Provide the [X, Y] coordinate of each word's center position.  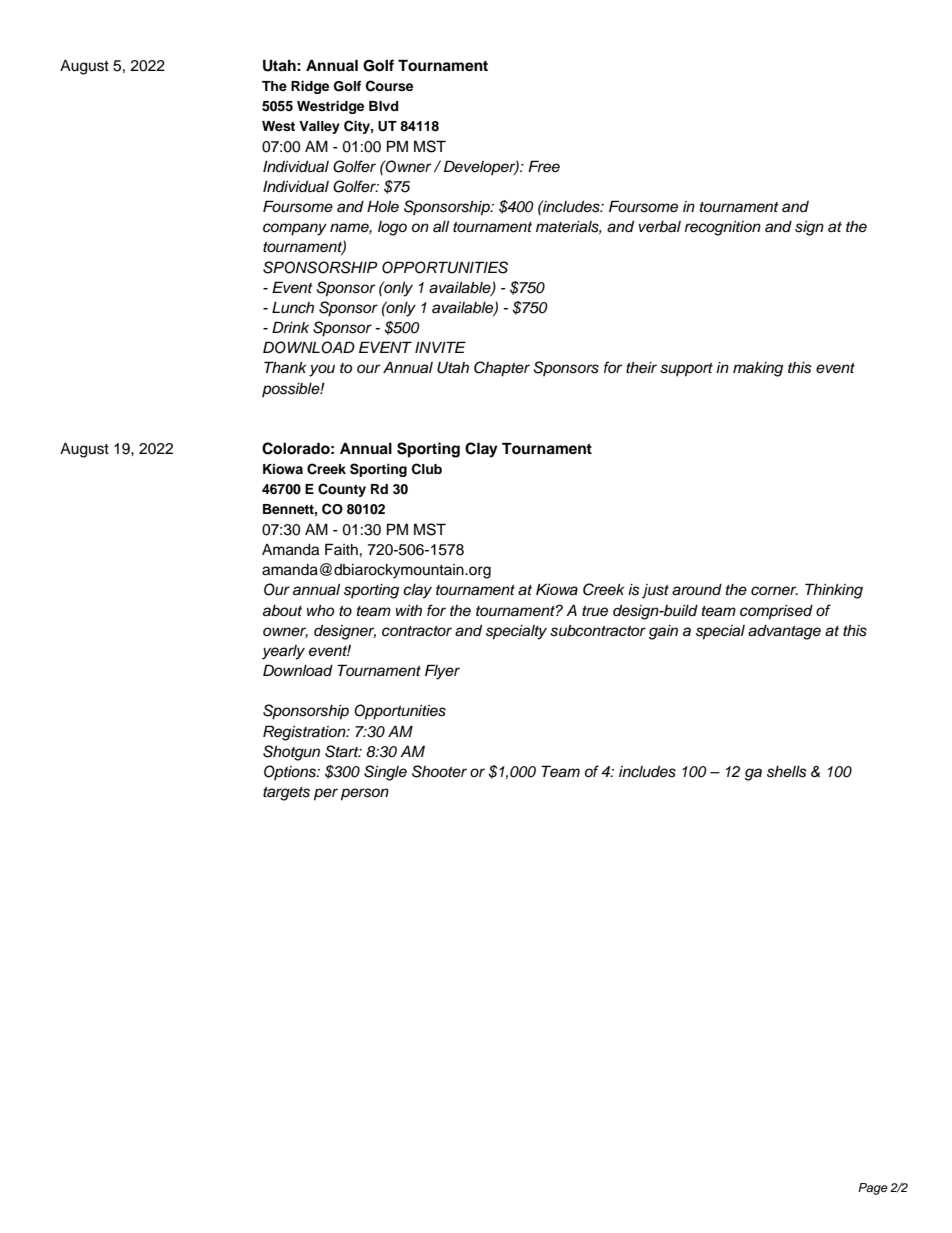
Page [873, 1189]
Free [544, 166]
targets [286, 794]
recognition [723, 228]
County [342, 490]
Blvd [383, 106]
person [365, 794]
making [758, 369]
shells [787, 772]
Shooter [439, 771]
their [641, 368]
